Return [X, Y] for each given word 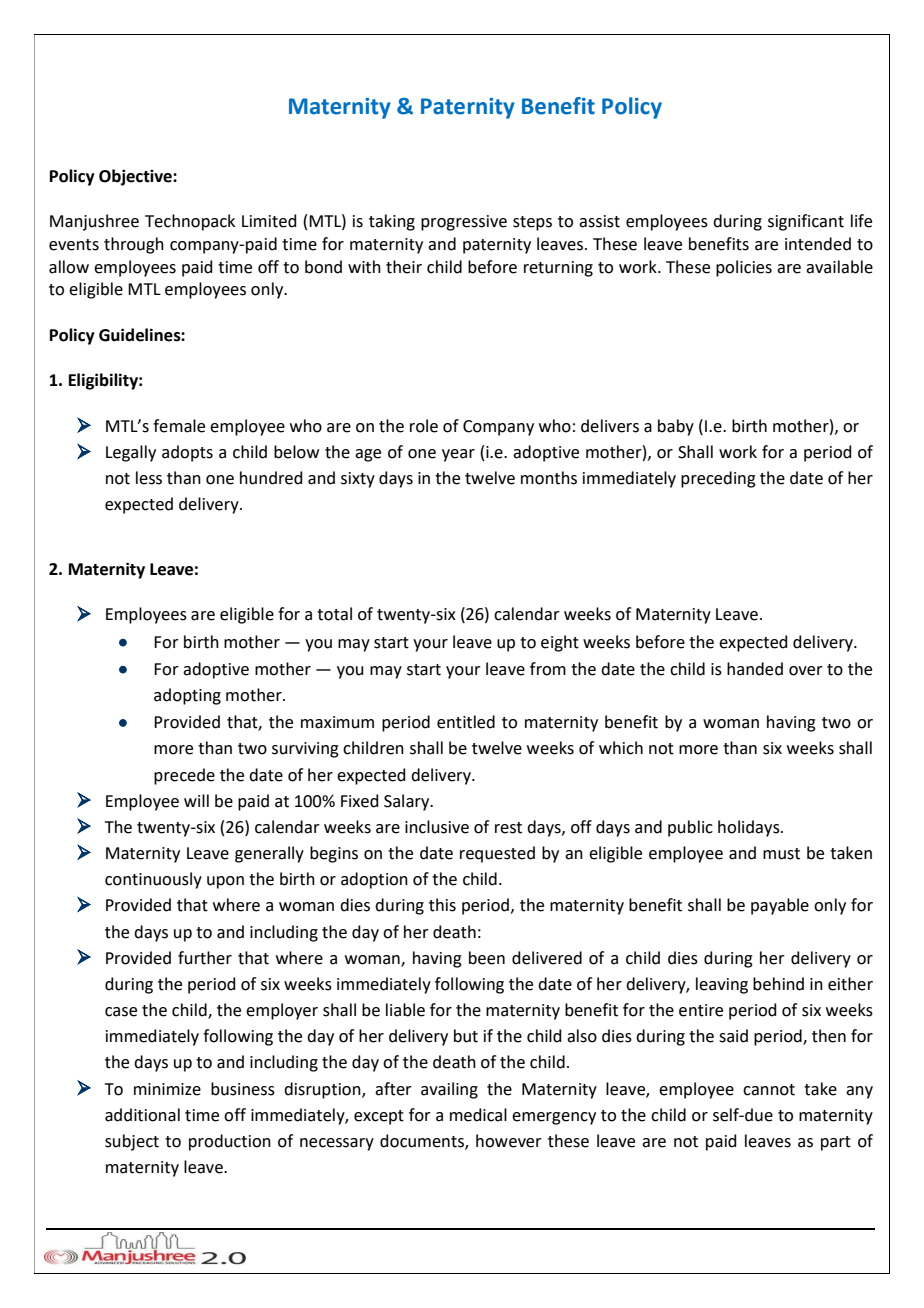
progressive [464, 223]
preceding [718, 479]
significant [806, 222]
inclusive [437, 827]
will [196, 800]
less [149, 478]
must [781, 854]
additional [142, 1115]
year [458, 455]
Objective [136, 177]
